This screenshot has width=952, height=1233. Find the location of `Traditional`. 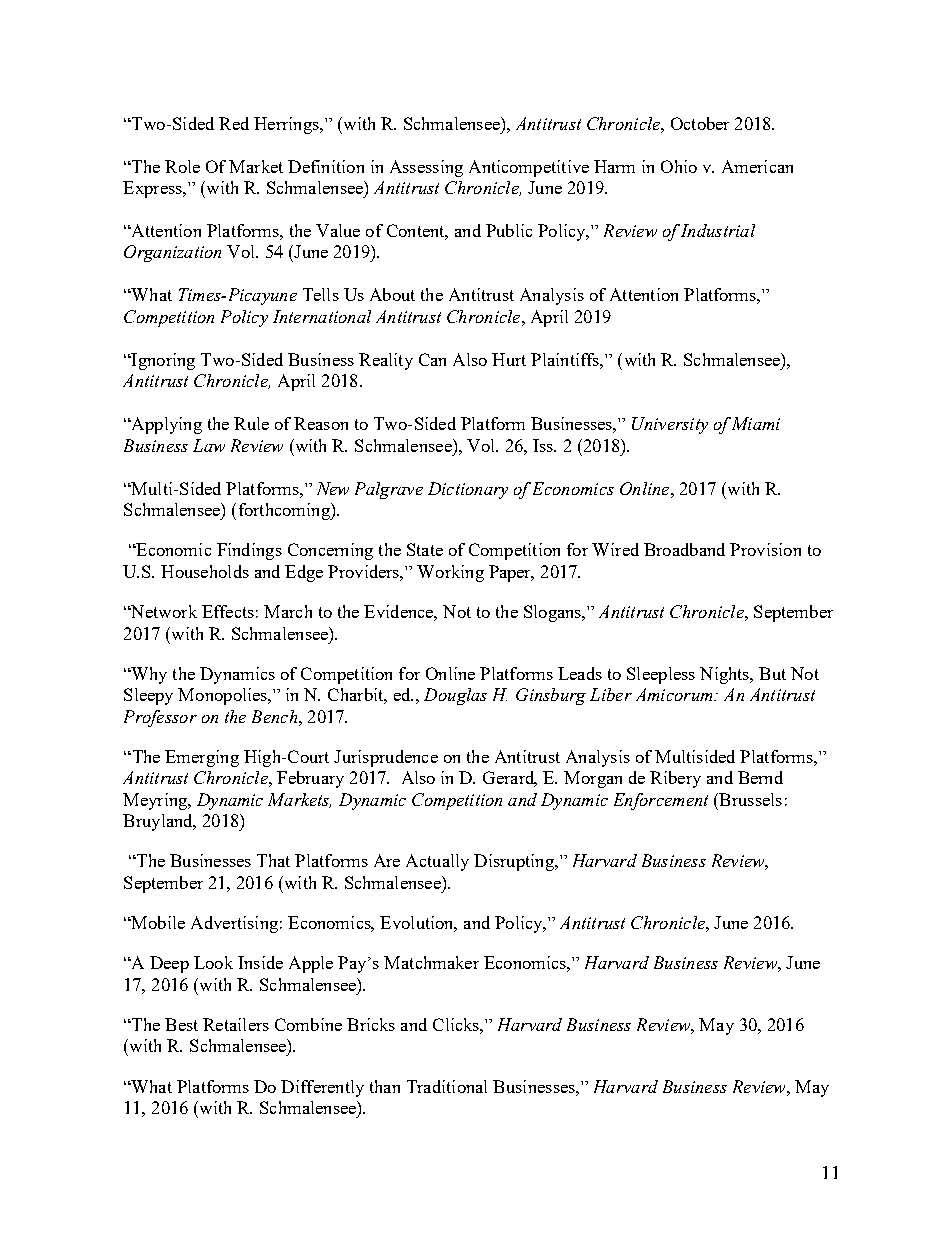

Traditional is located at coordinates (447, 1086).
